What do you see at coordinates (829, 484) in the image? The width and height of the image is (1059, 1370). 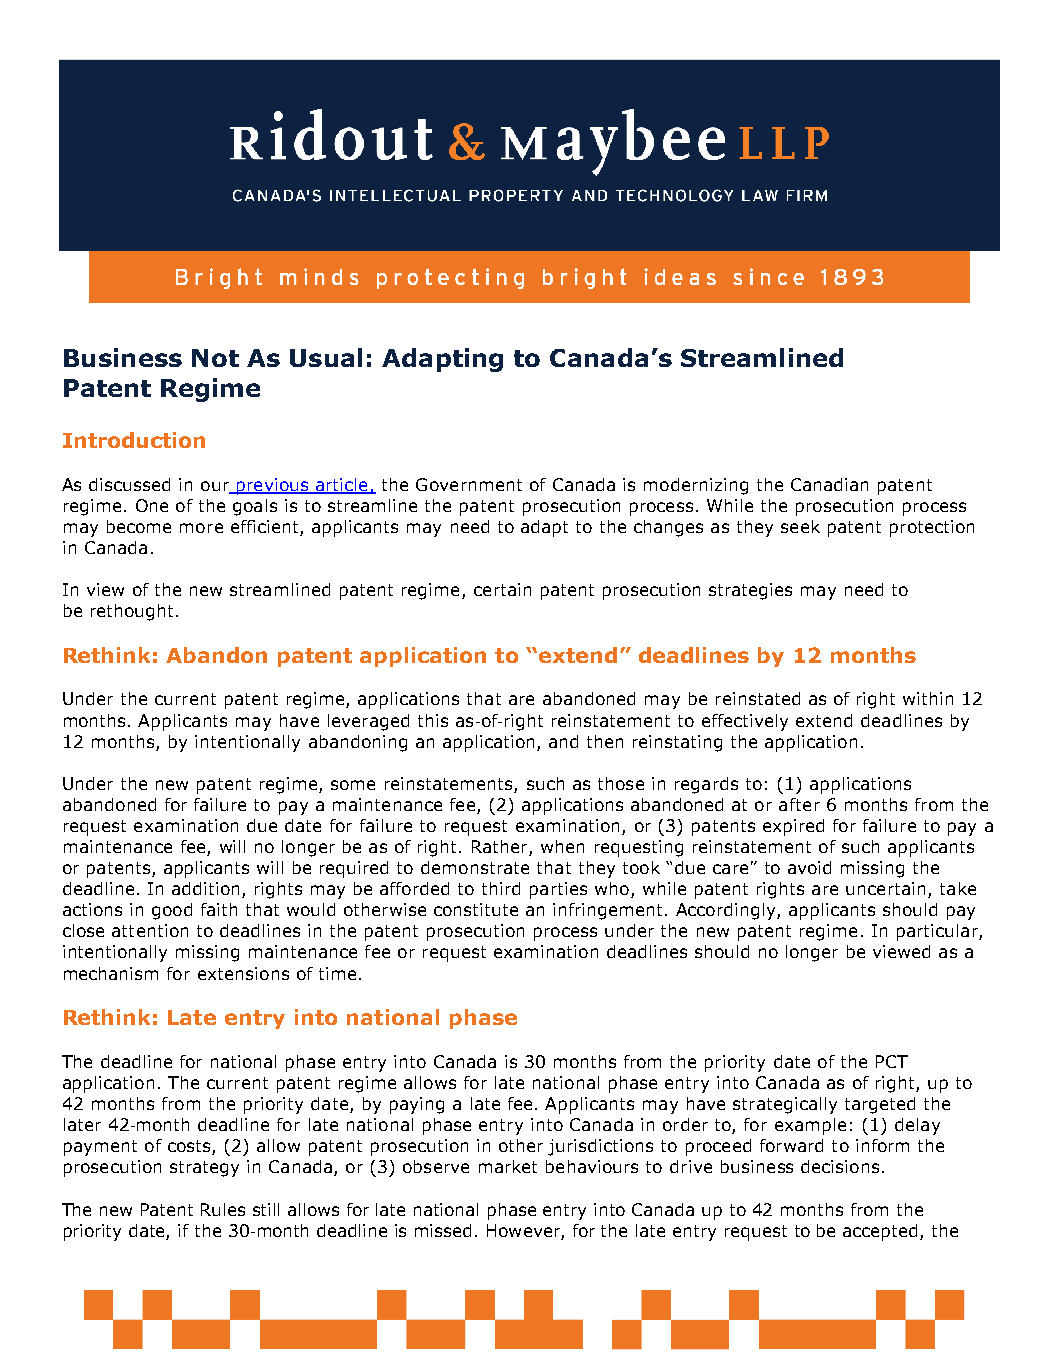 I see `Canadian` at bounding box center [829, 484].
